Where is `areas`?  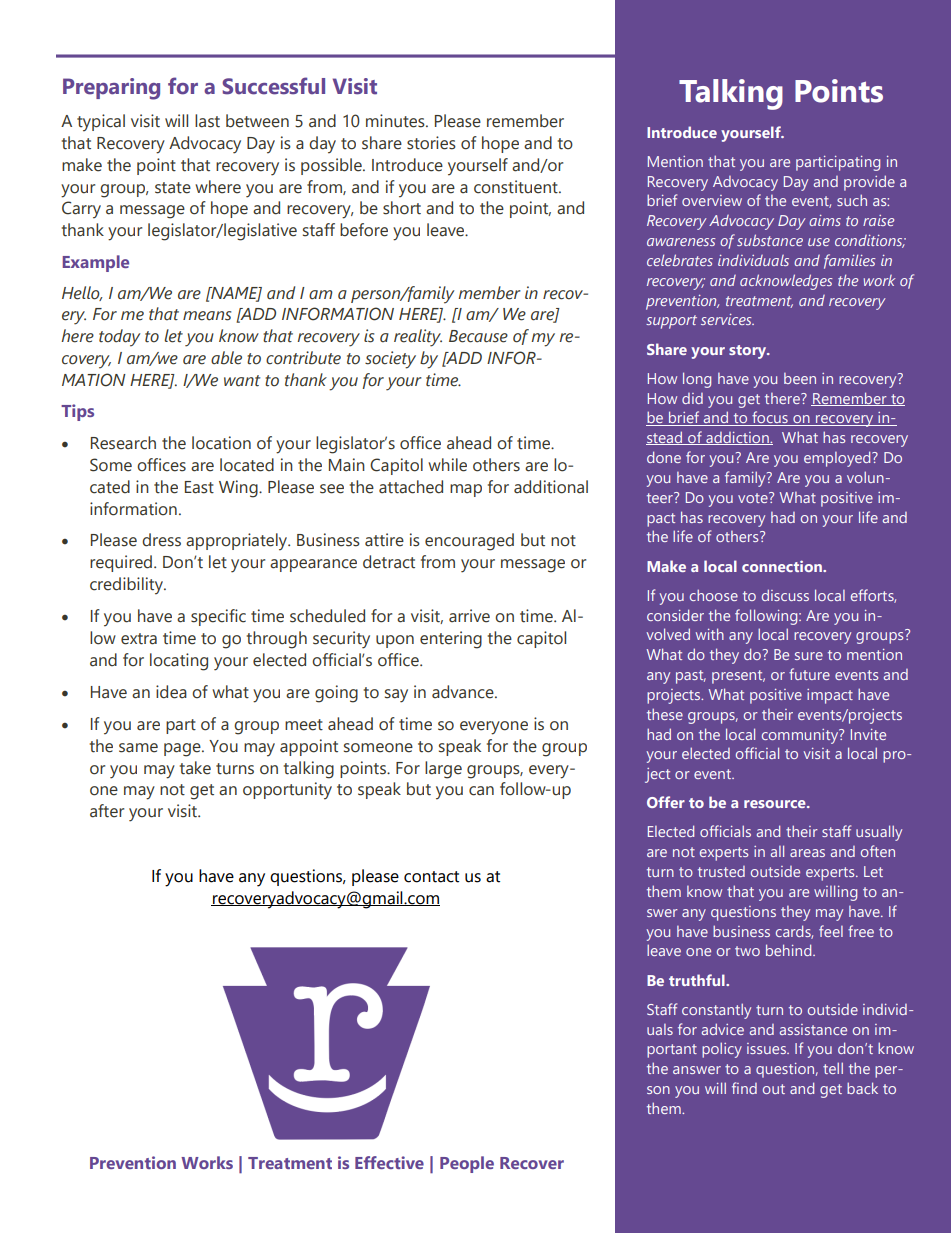 areas is located at coordinates (807, 853).
